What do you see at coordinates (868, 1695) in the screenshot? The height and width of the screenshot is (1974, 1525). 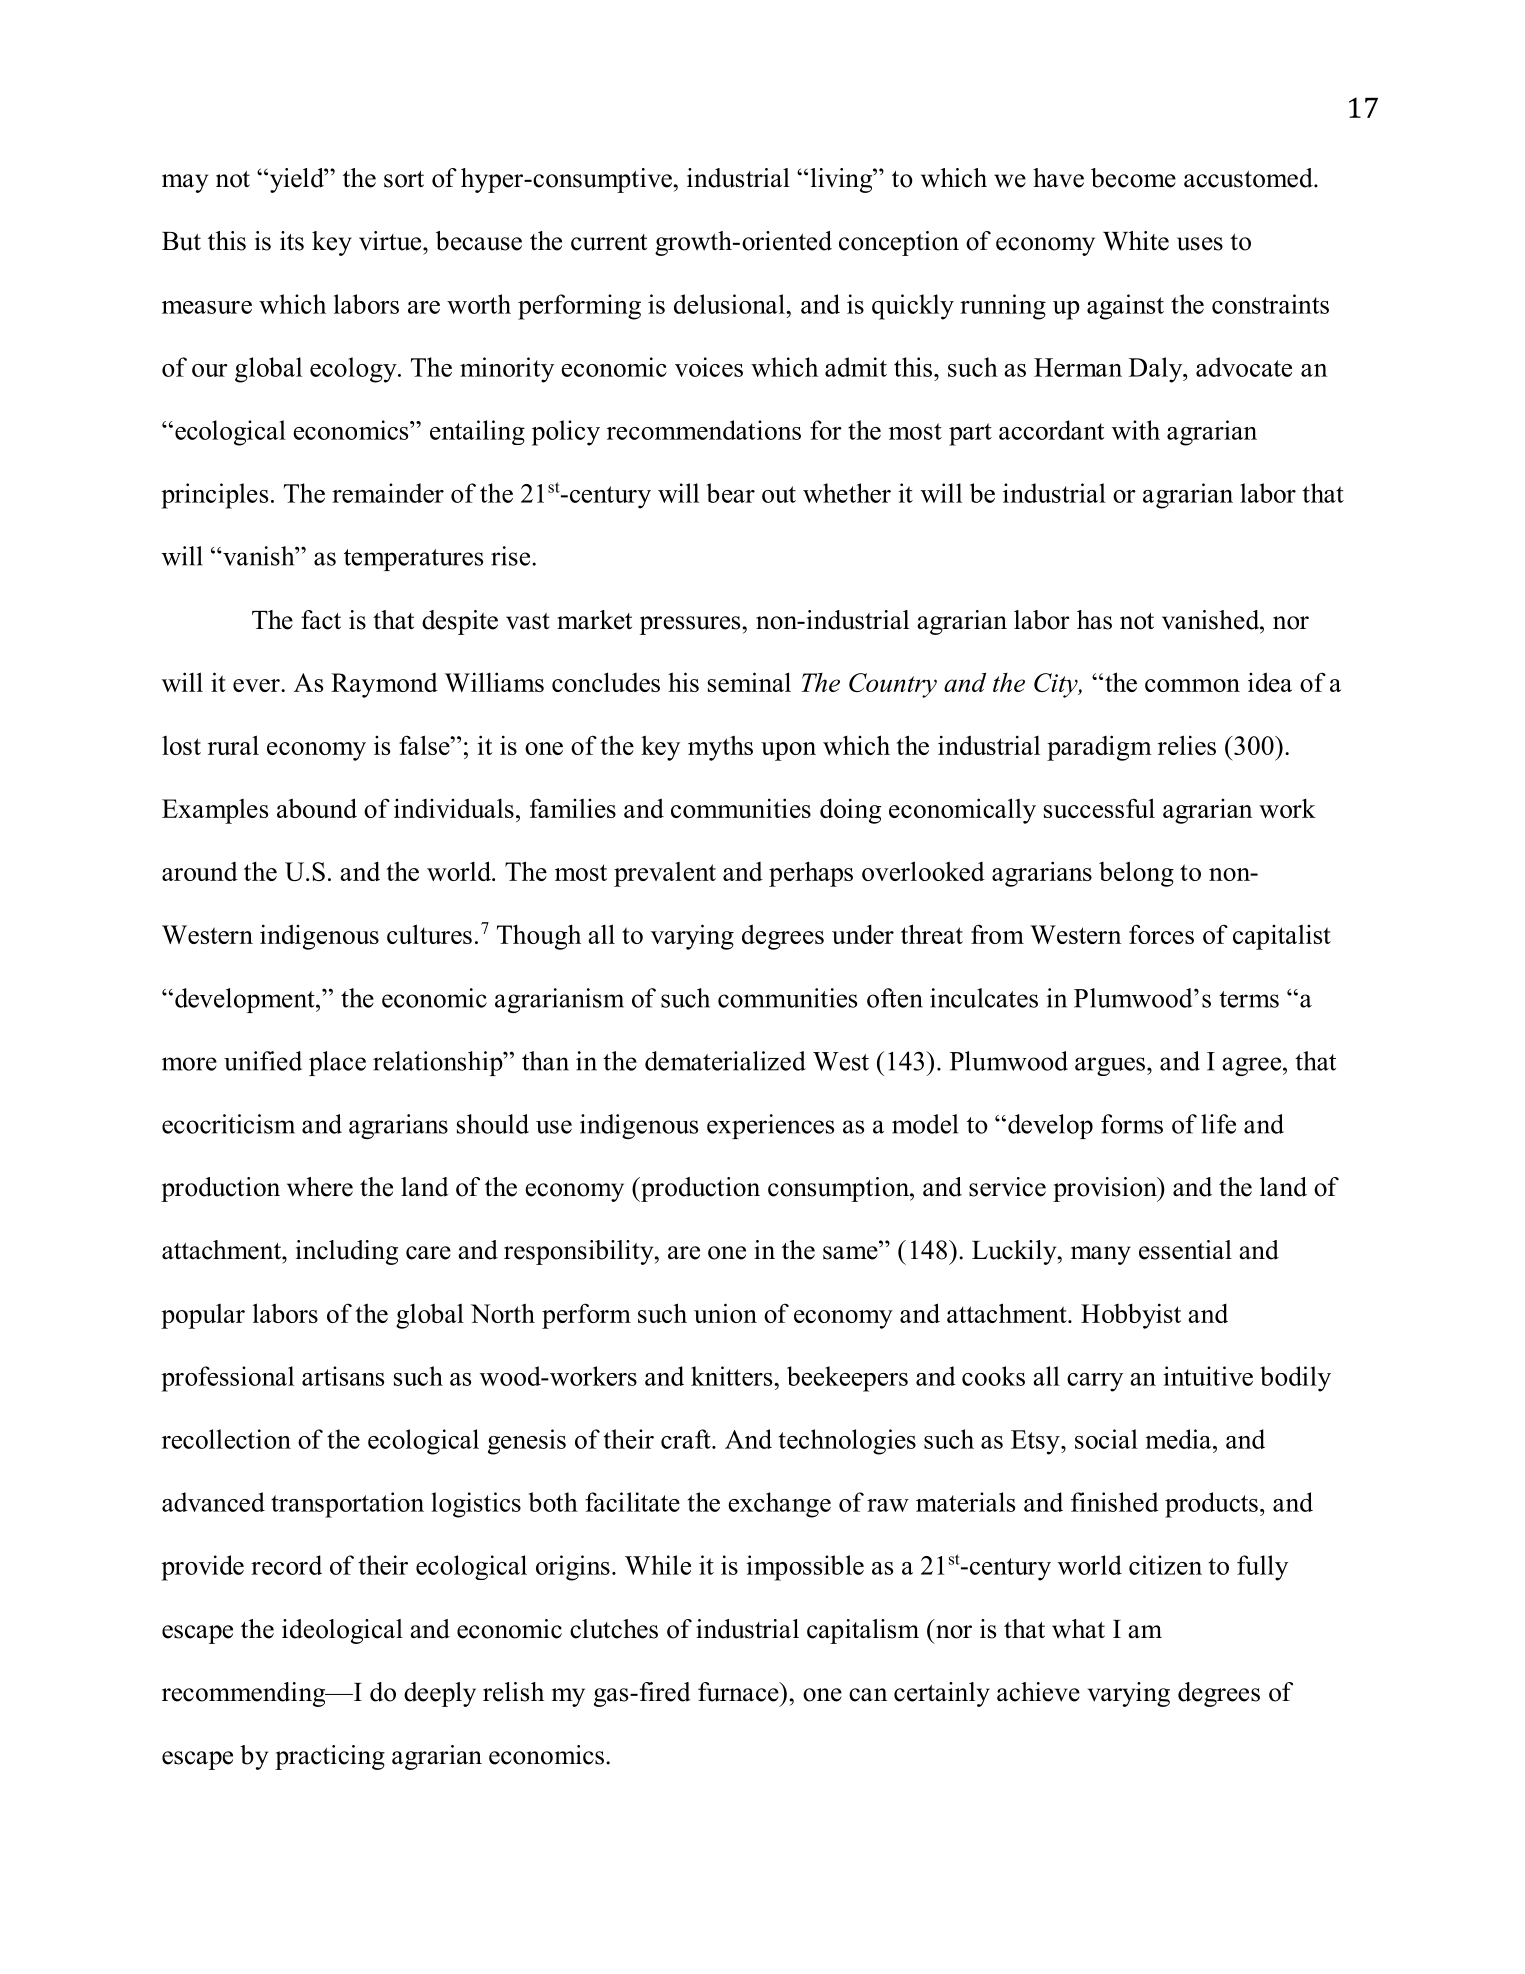 I see `can` at bounding box center [868, 1695].
